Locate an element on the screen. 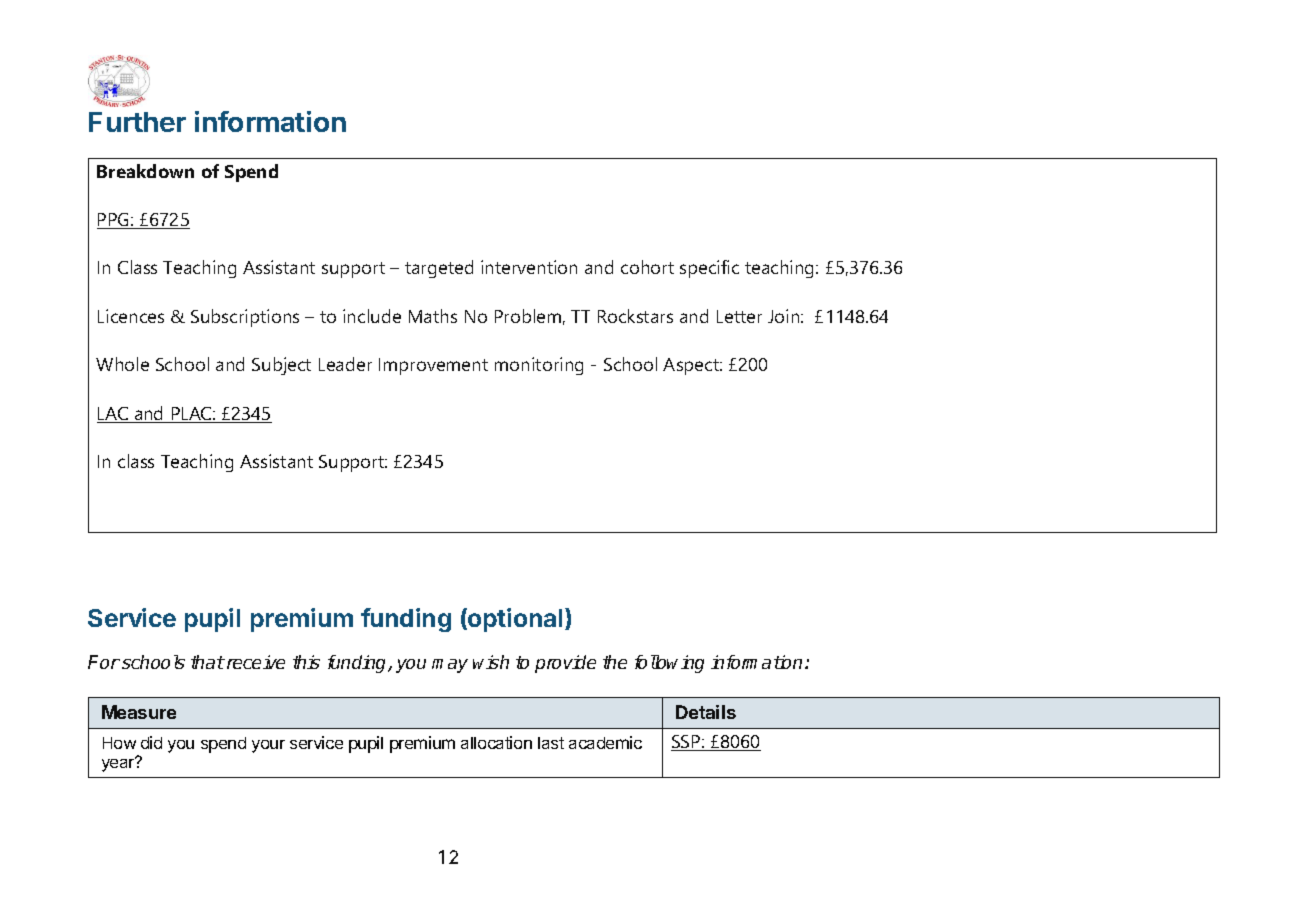  Subscriptions is located at coordinates (245, 318).
